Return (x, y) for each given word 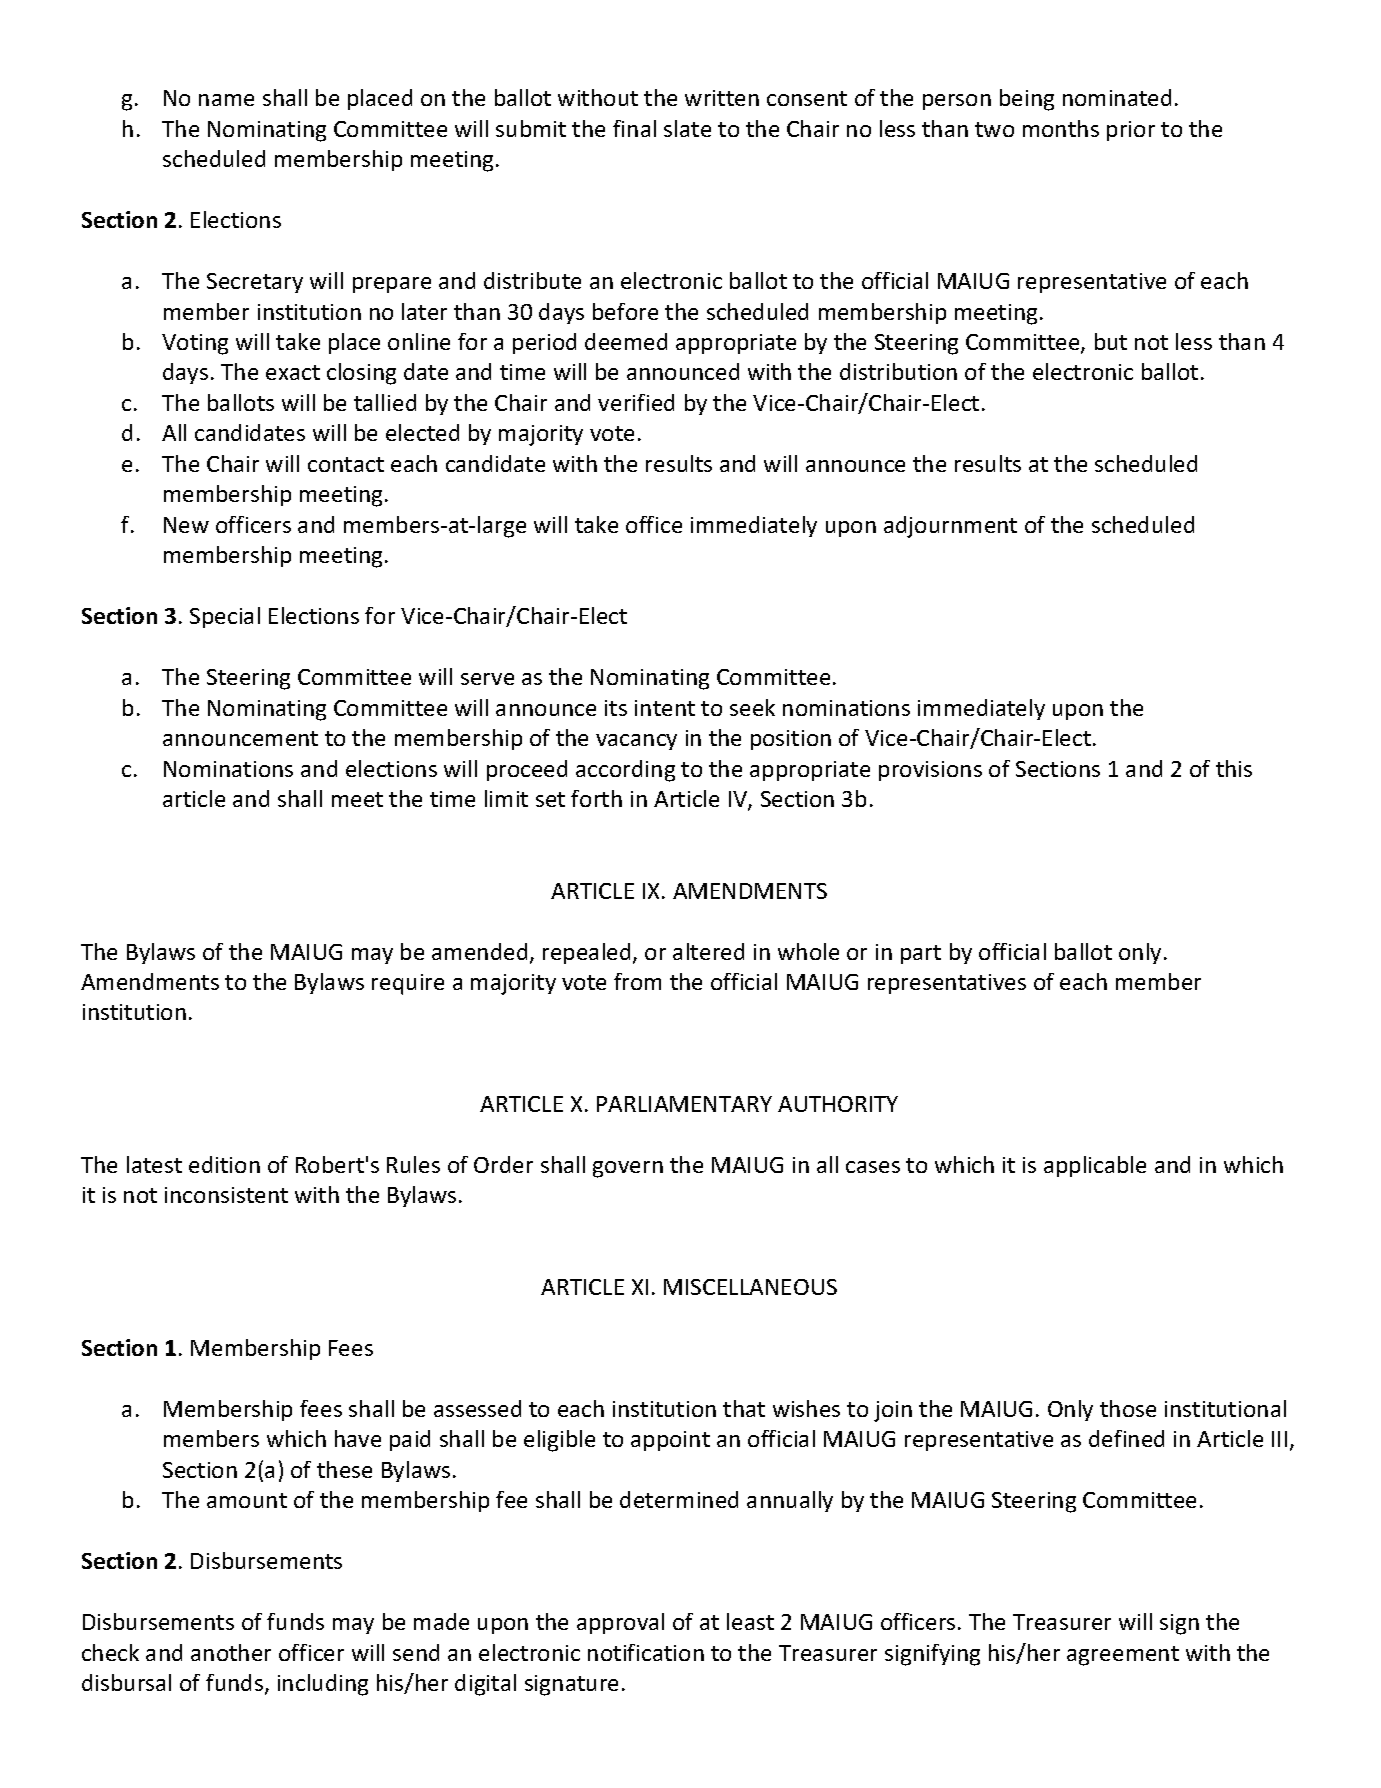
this (1234, 768)
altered (708, 951)
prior (1131, 131)
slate (687, 128)
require (408, 984)
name (226, 100)
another (231, 1652)
